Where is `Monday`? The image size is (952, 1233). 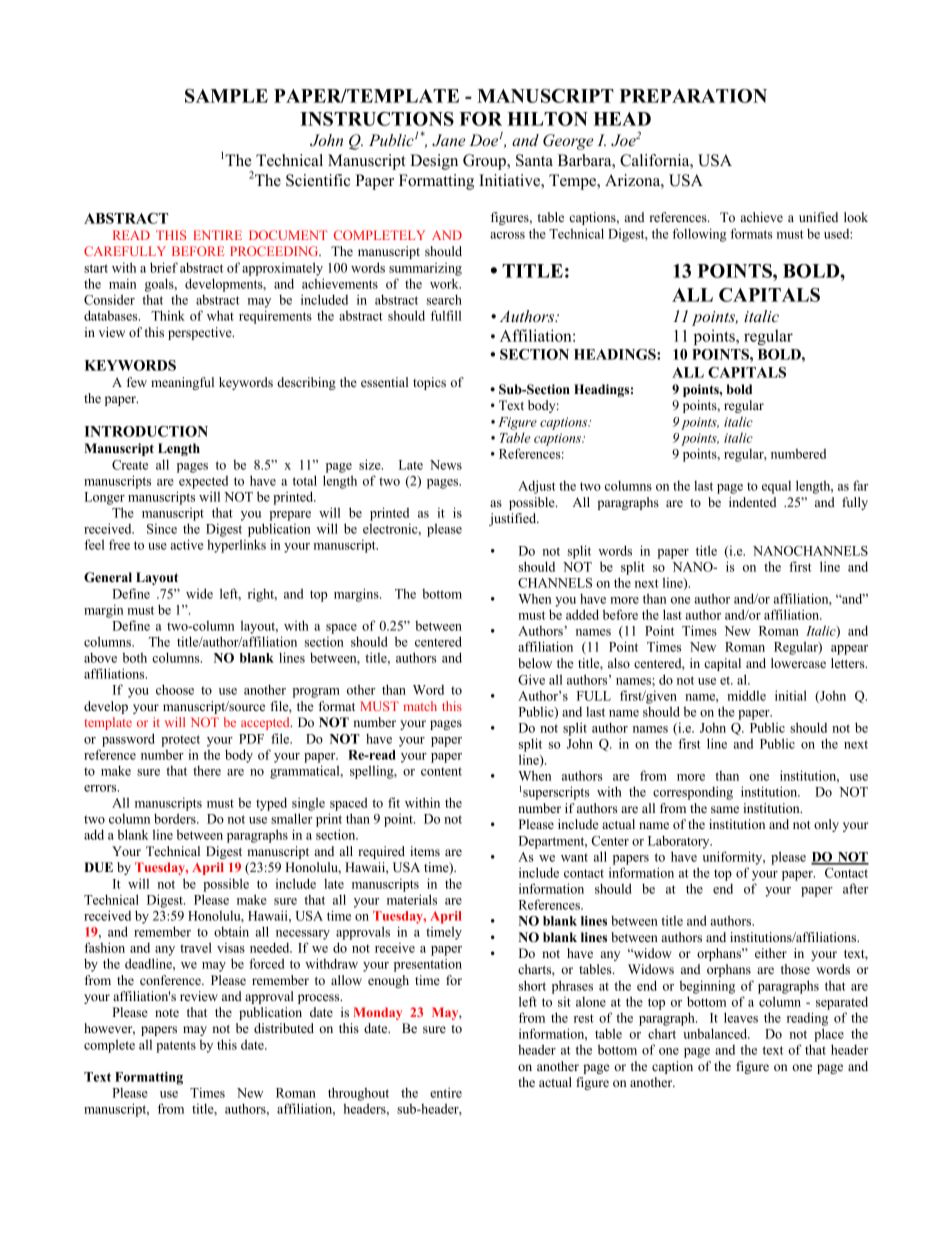 Monday is located at coordinates (378, 1013).
